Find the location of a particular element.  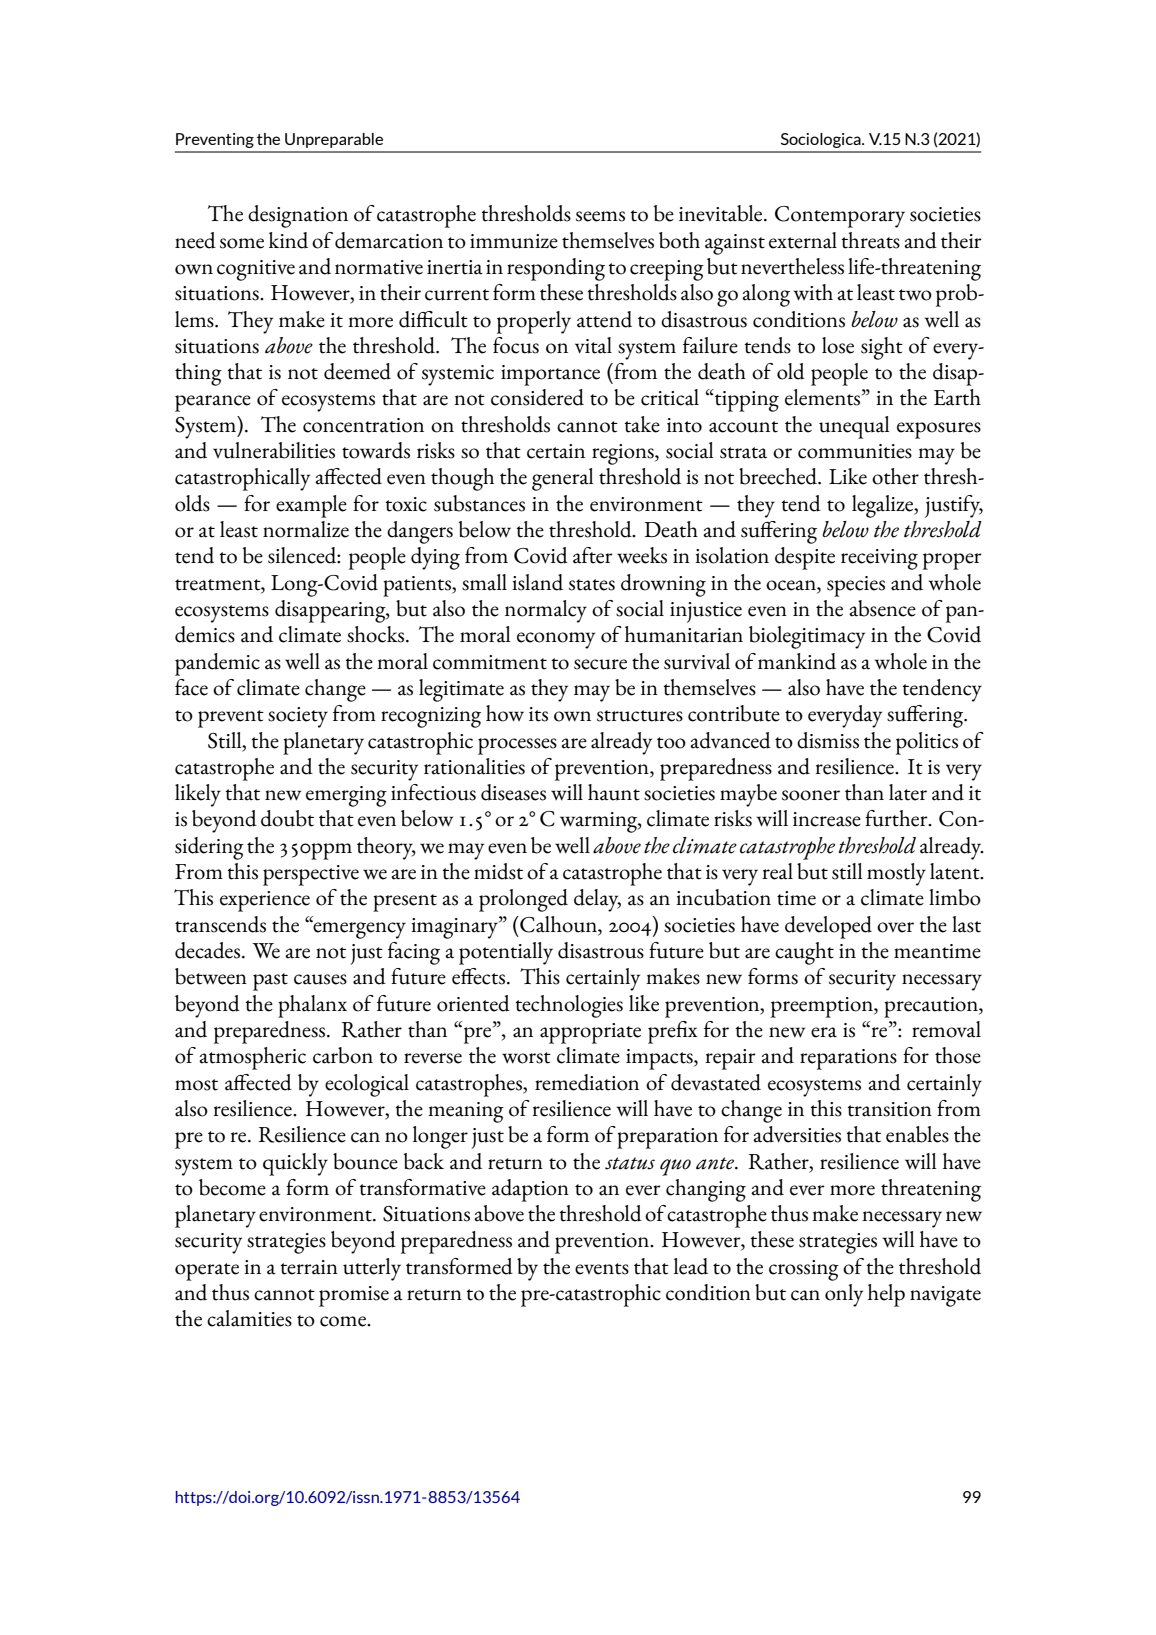

haunt is located at coordinates (614, 792).
